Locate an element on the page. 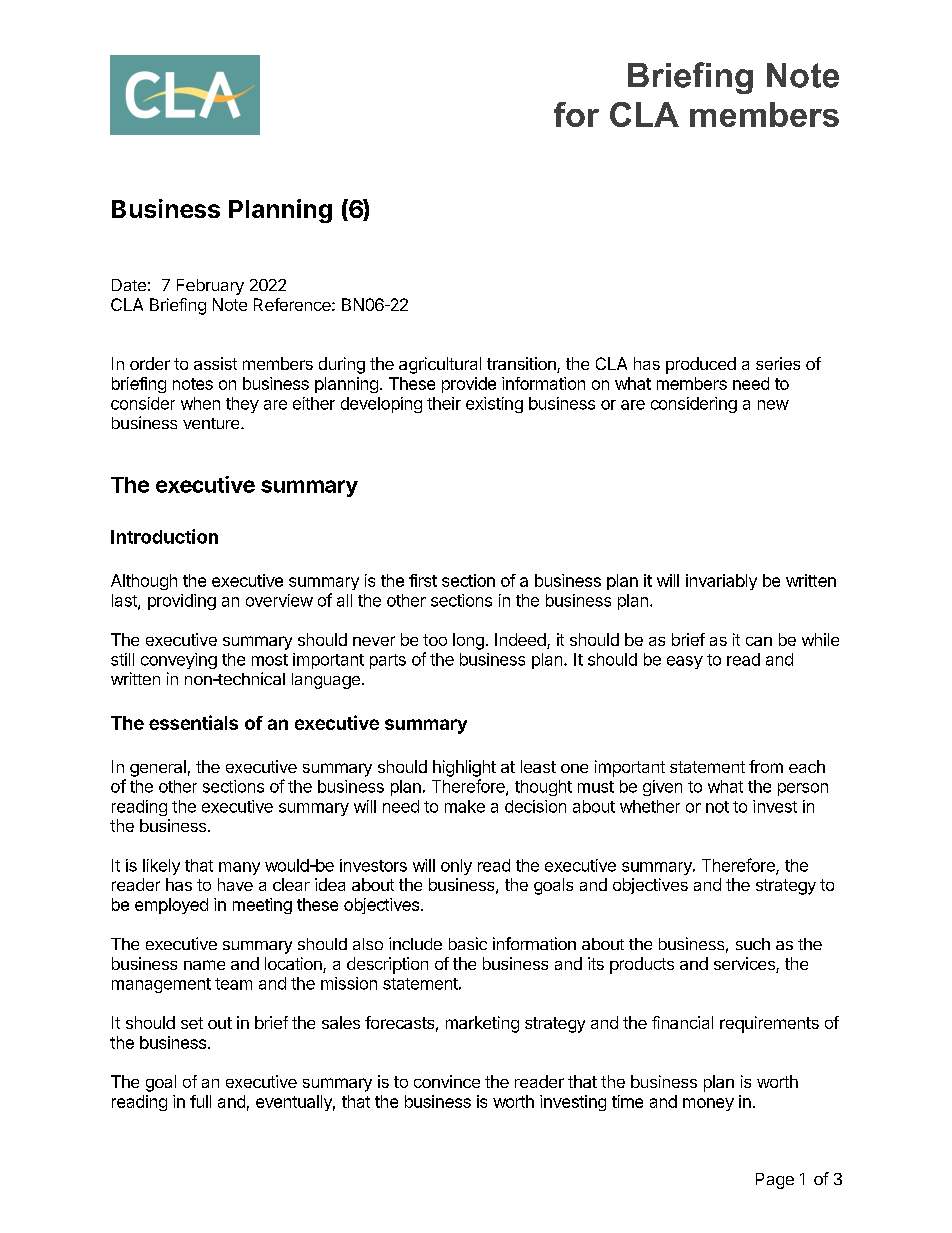  series is located at coordinates (778, 363).
